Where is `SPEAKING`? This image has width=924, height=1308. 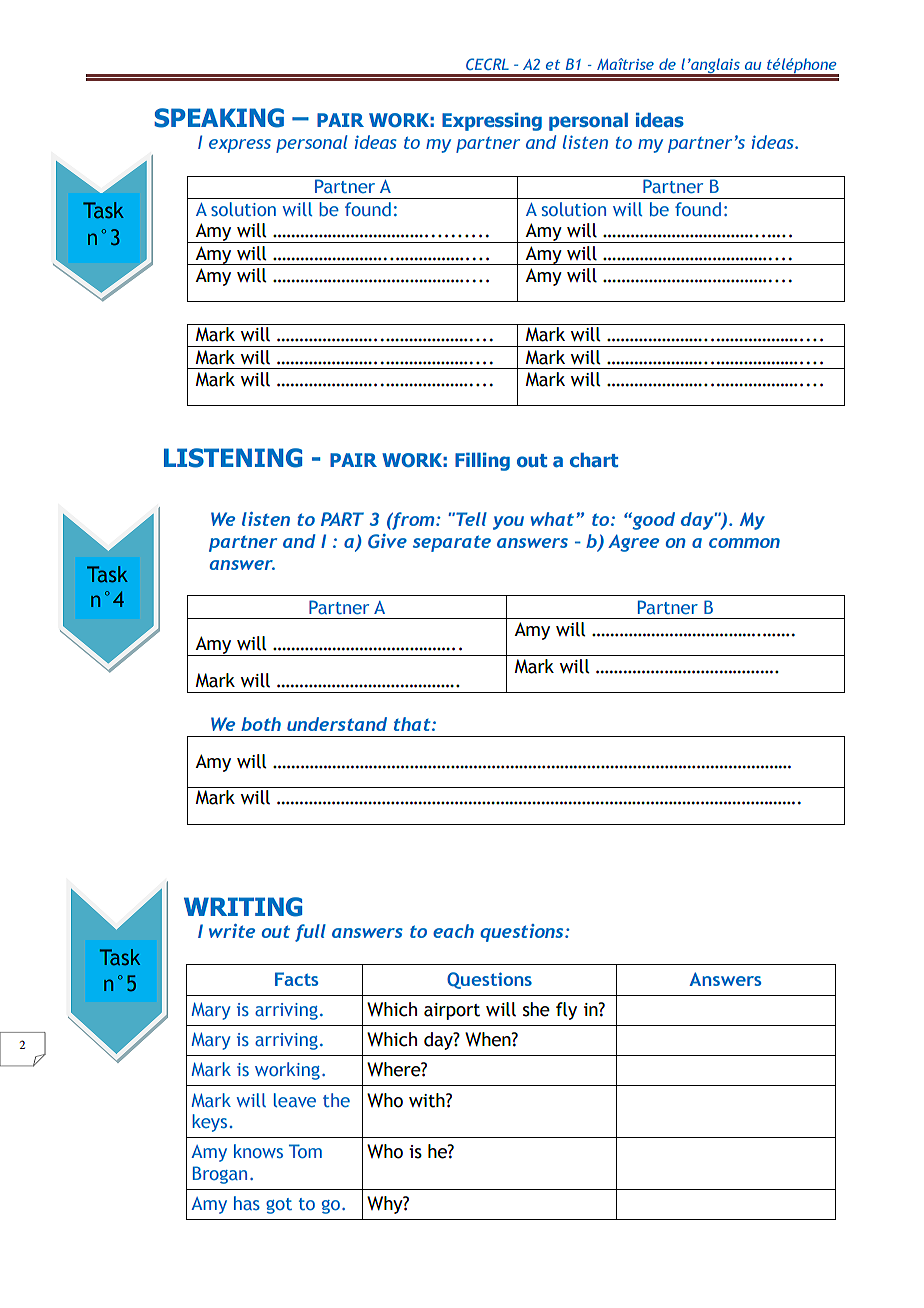 SPEAKING is located at coordinates (219, 118).
